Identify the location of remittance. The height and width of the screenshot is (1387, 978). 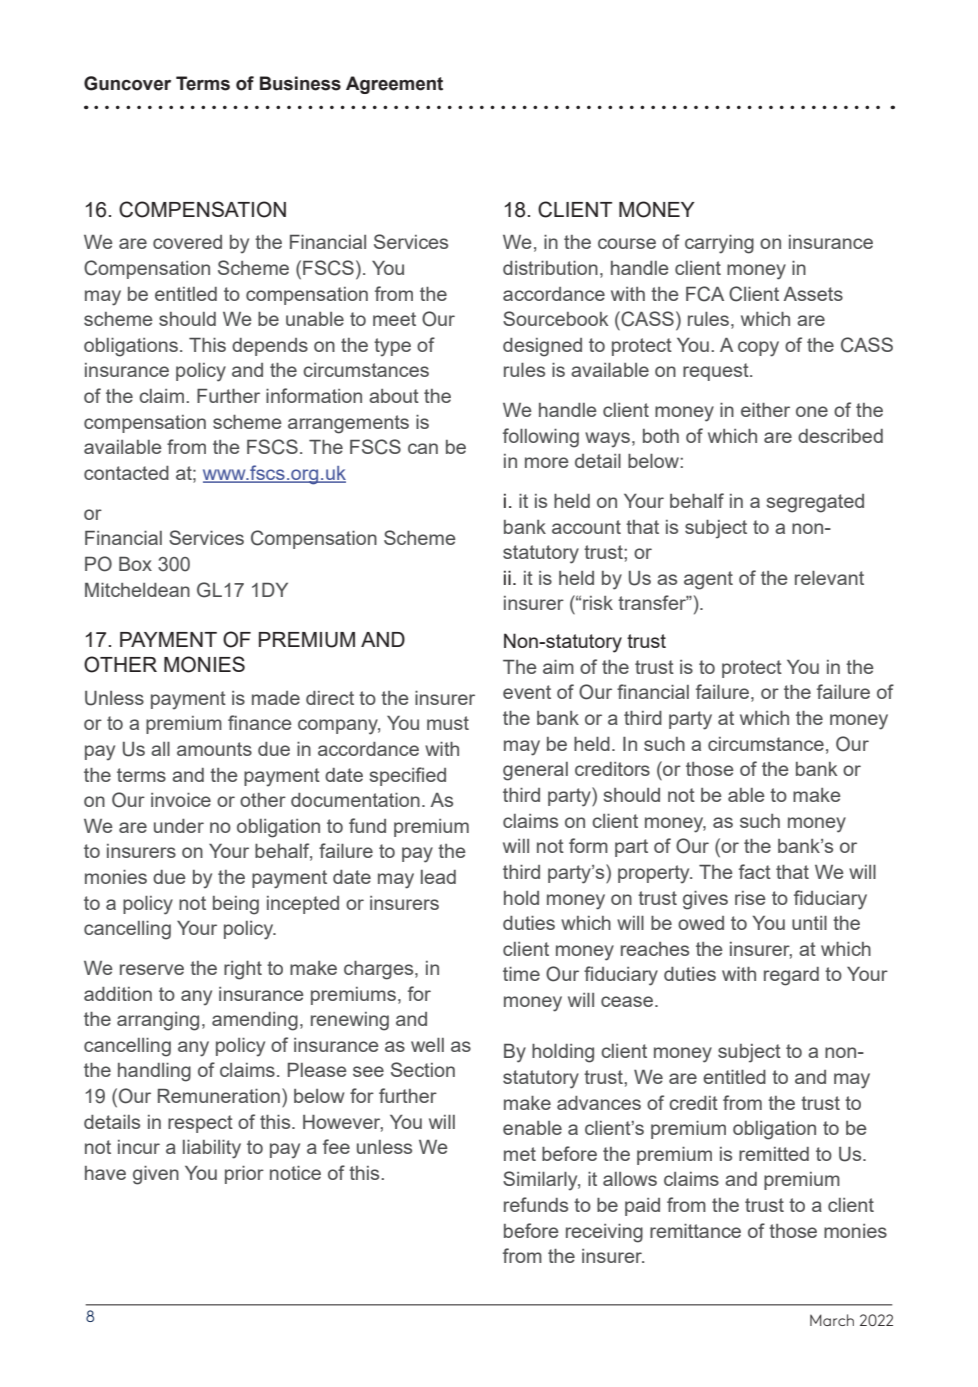
(695, 1231).
